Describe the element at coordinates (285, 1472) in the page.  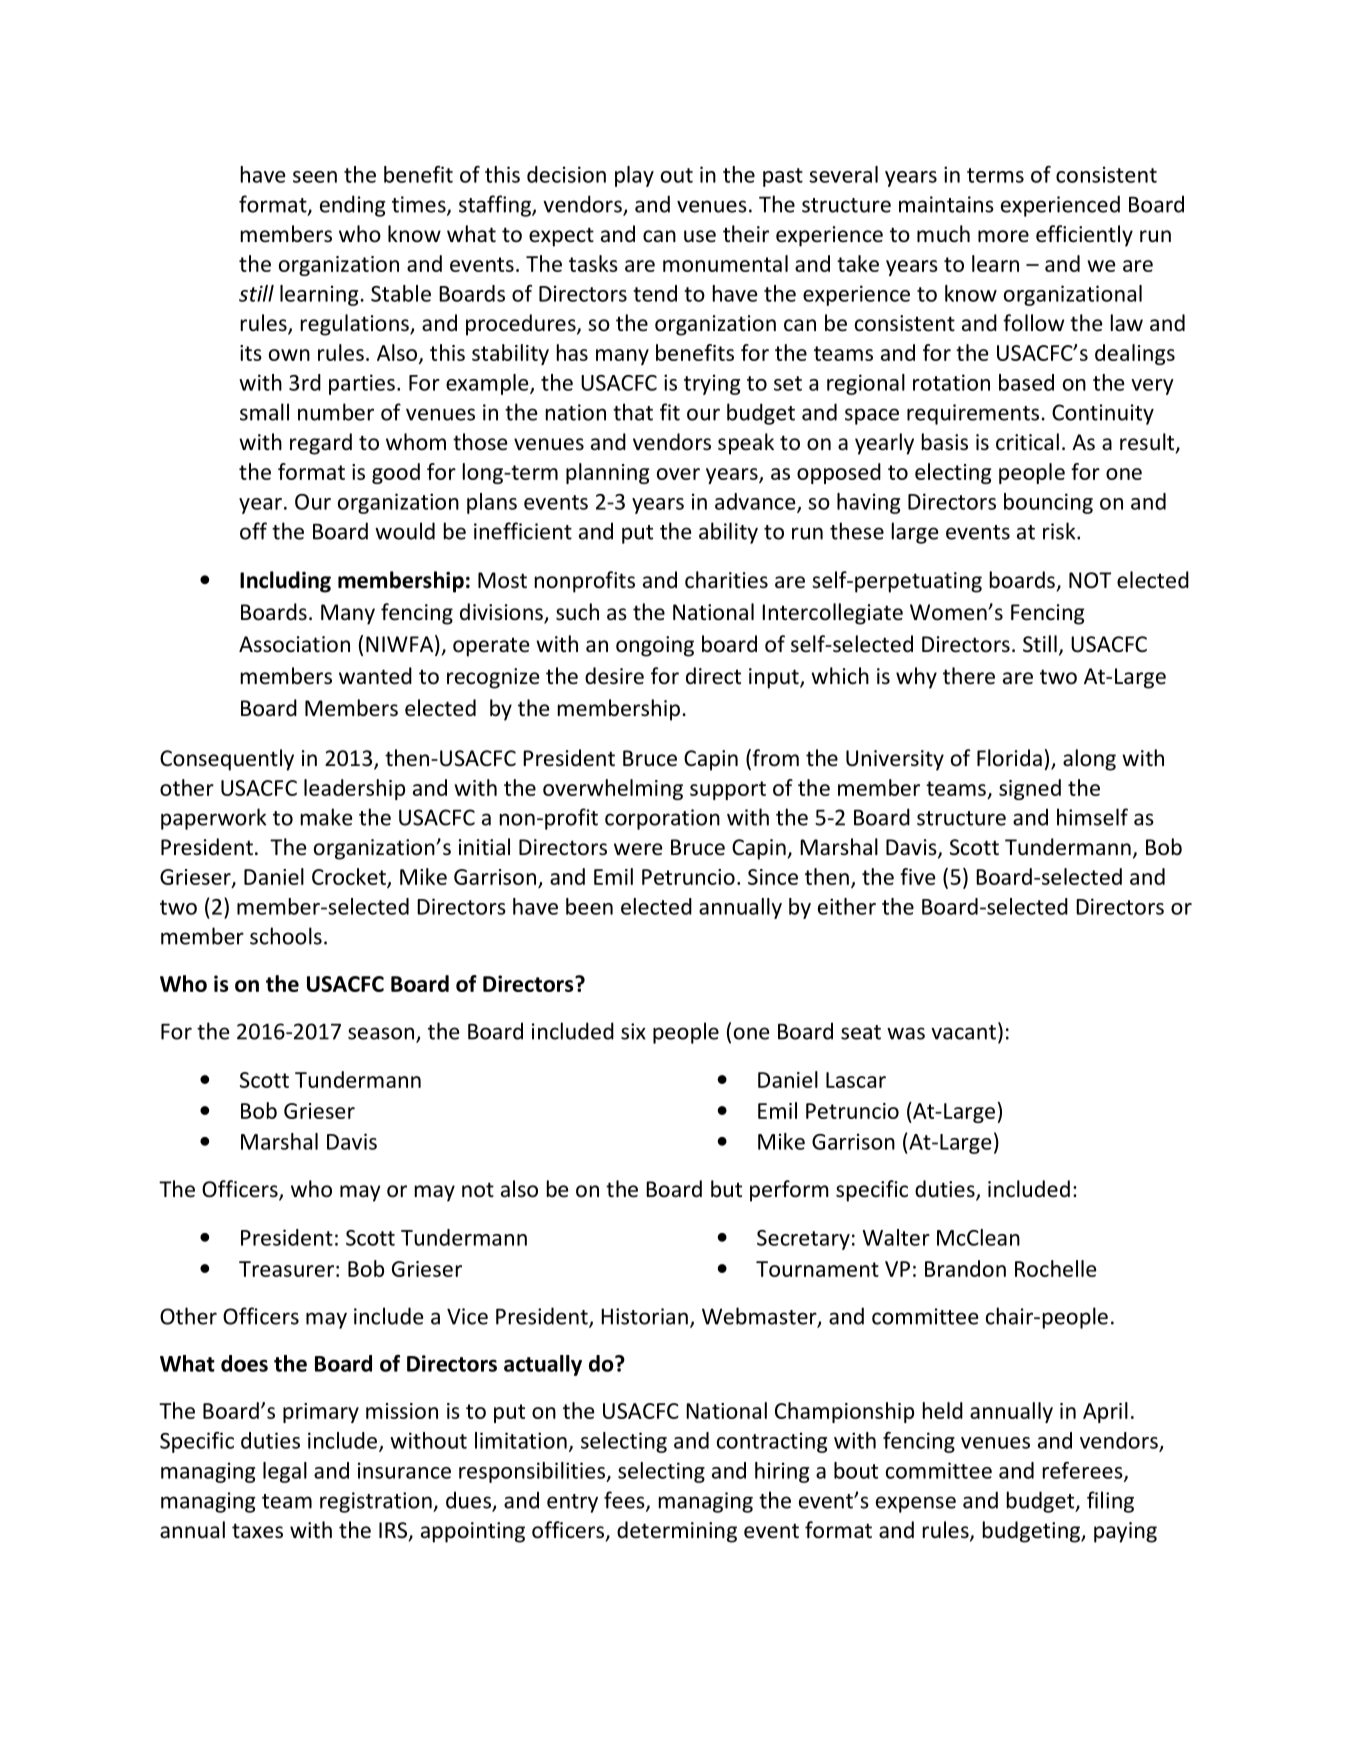
I see `legal` at that location.
